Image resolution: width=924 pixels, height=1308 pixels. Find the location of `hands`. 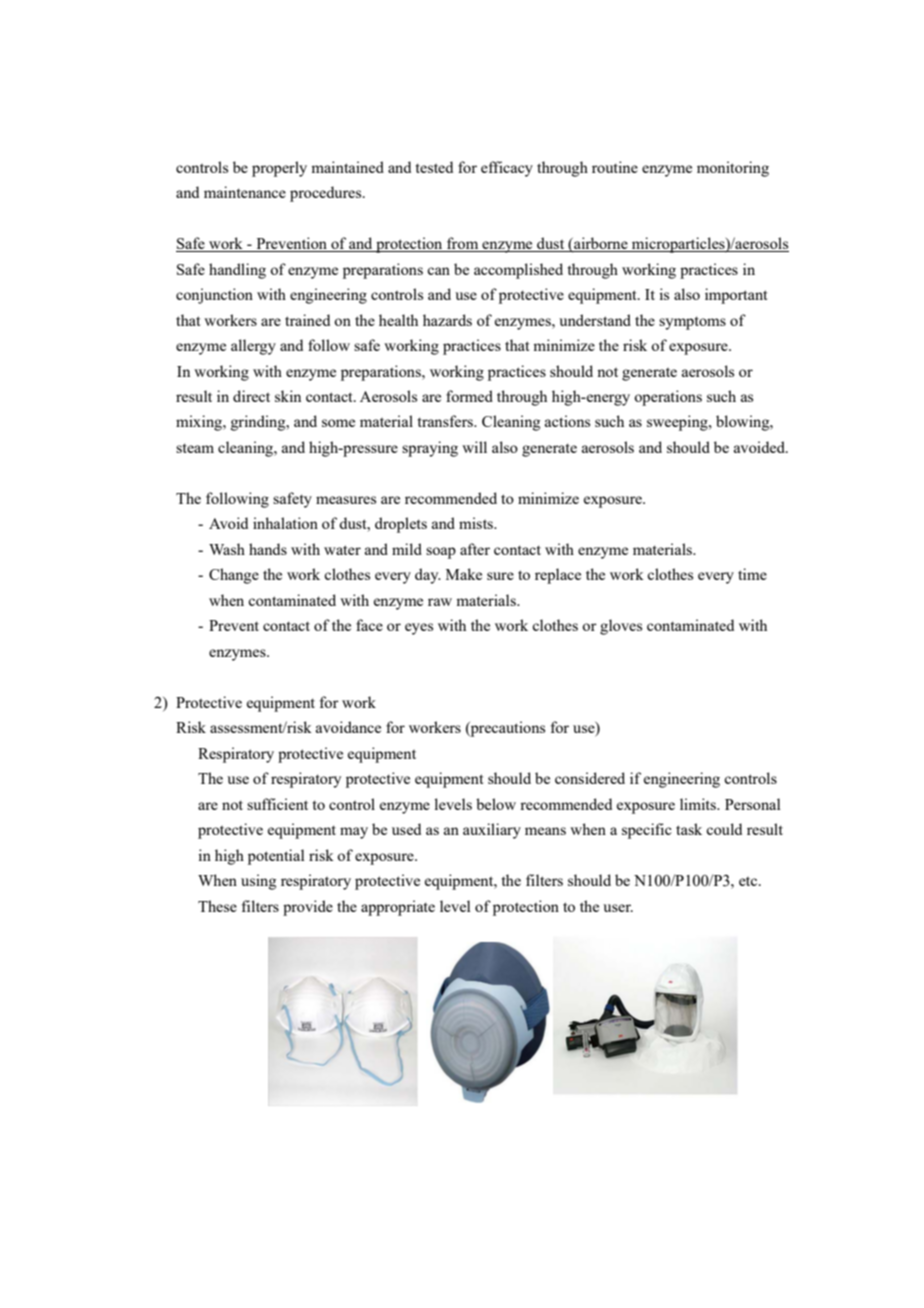

hands is located at coordinates (268, 549).
